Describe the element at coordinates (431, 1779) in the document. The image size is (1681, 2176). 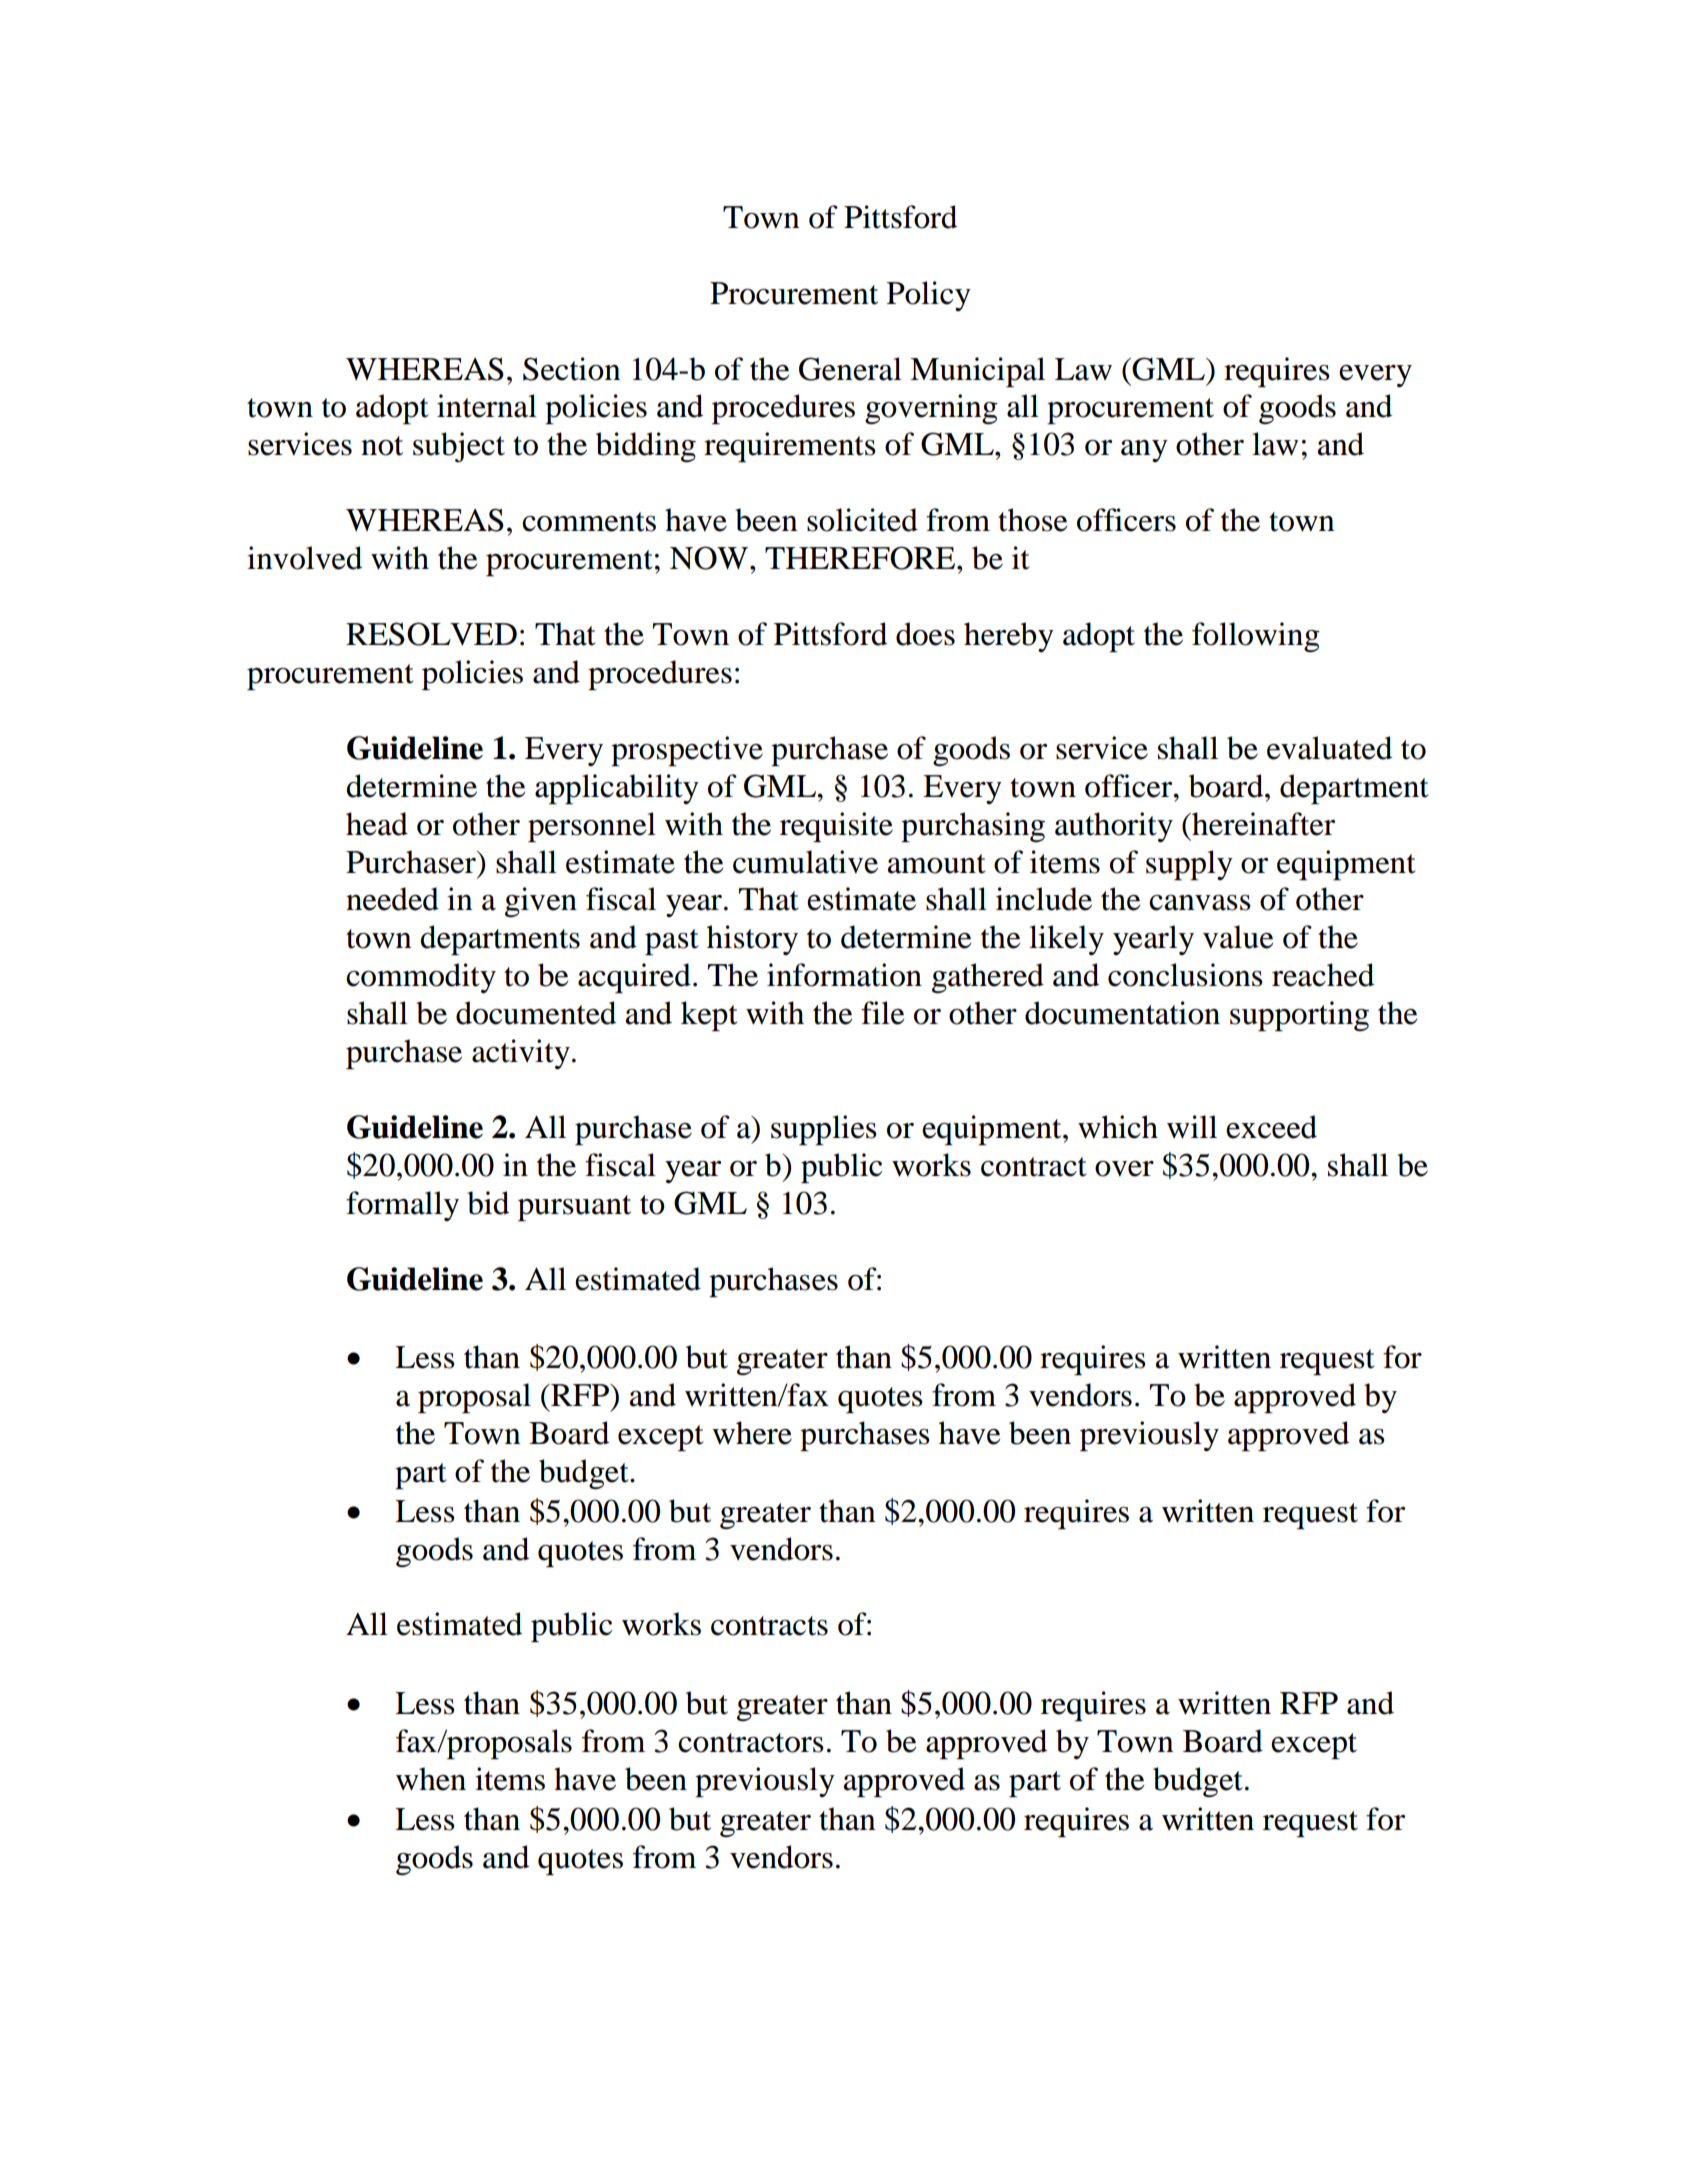
I see `when` at that location.
